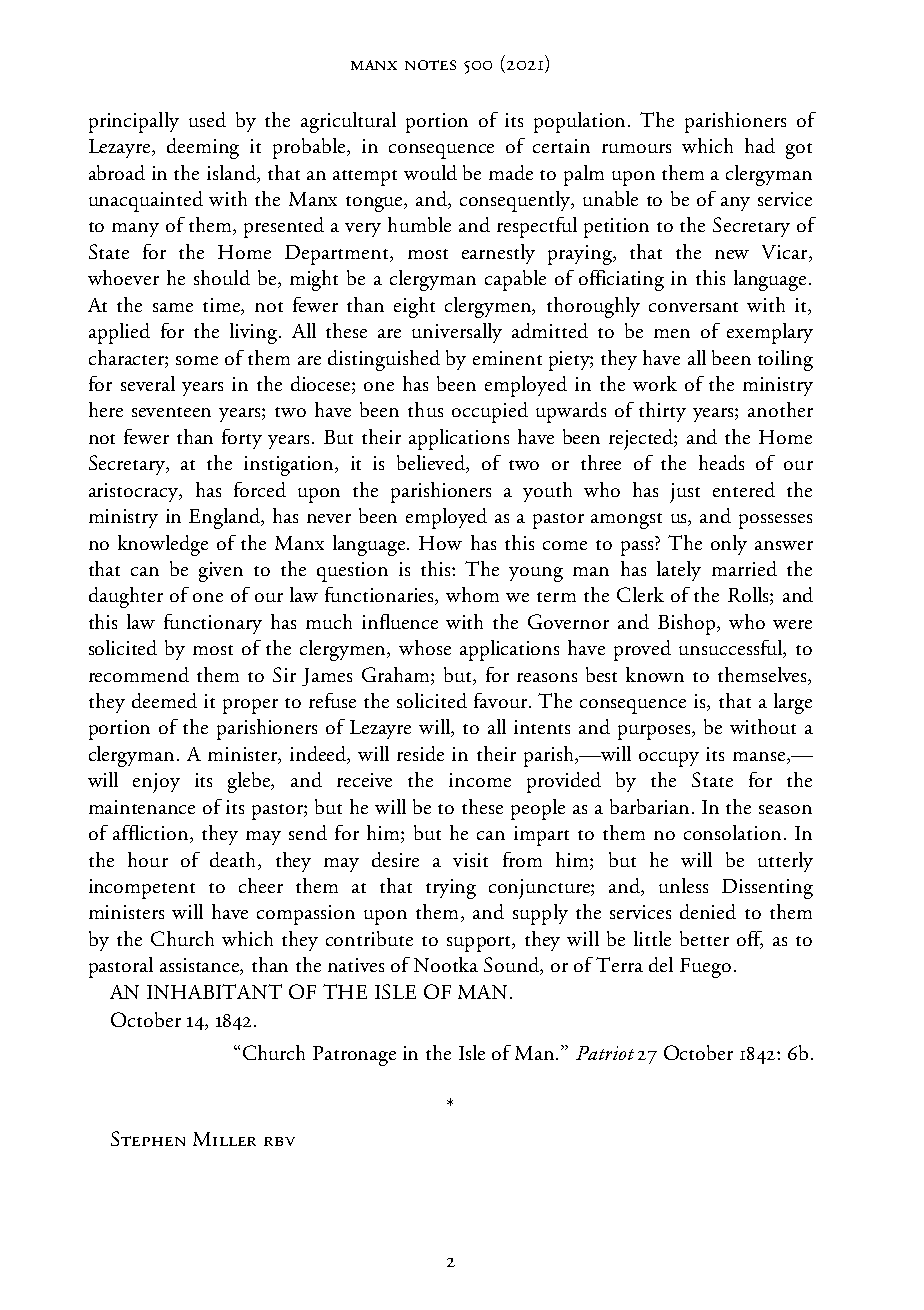 The image size is (924, 1310). What do you see at coordinates (156, 783) in the screenshot?
I see `enjoy` at bounding box center [156, 783].
